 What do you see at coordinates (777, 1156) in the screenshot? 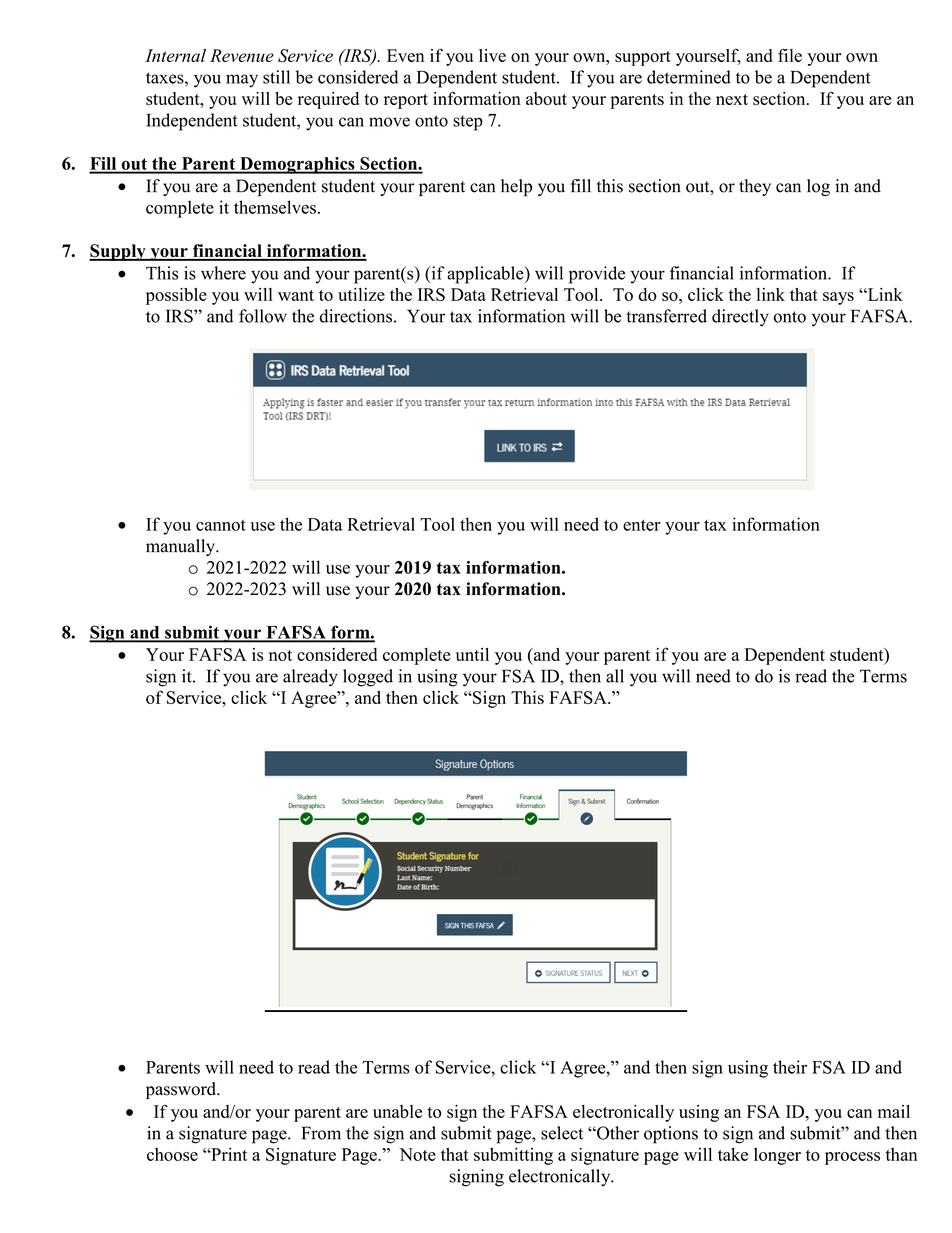
I see `longer` at bounding box center [777, 1156].
